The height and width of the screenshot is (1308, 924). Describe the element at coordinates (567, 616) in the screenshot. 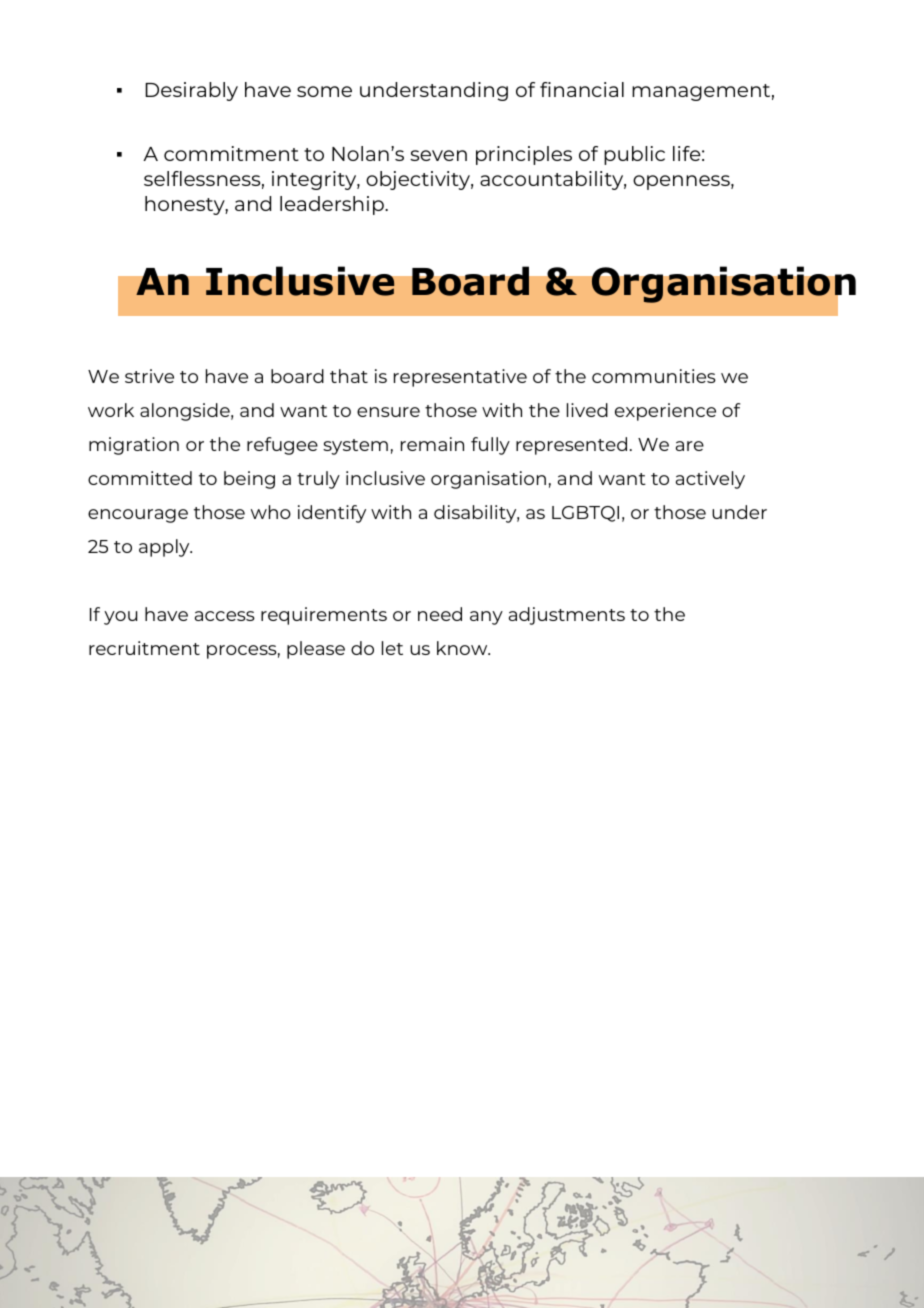

I see `adjustments` at that location.
